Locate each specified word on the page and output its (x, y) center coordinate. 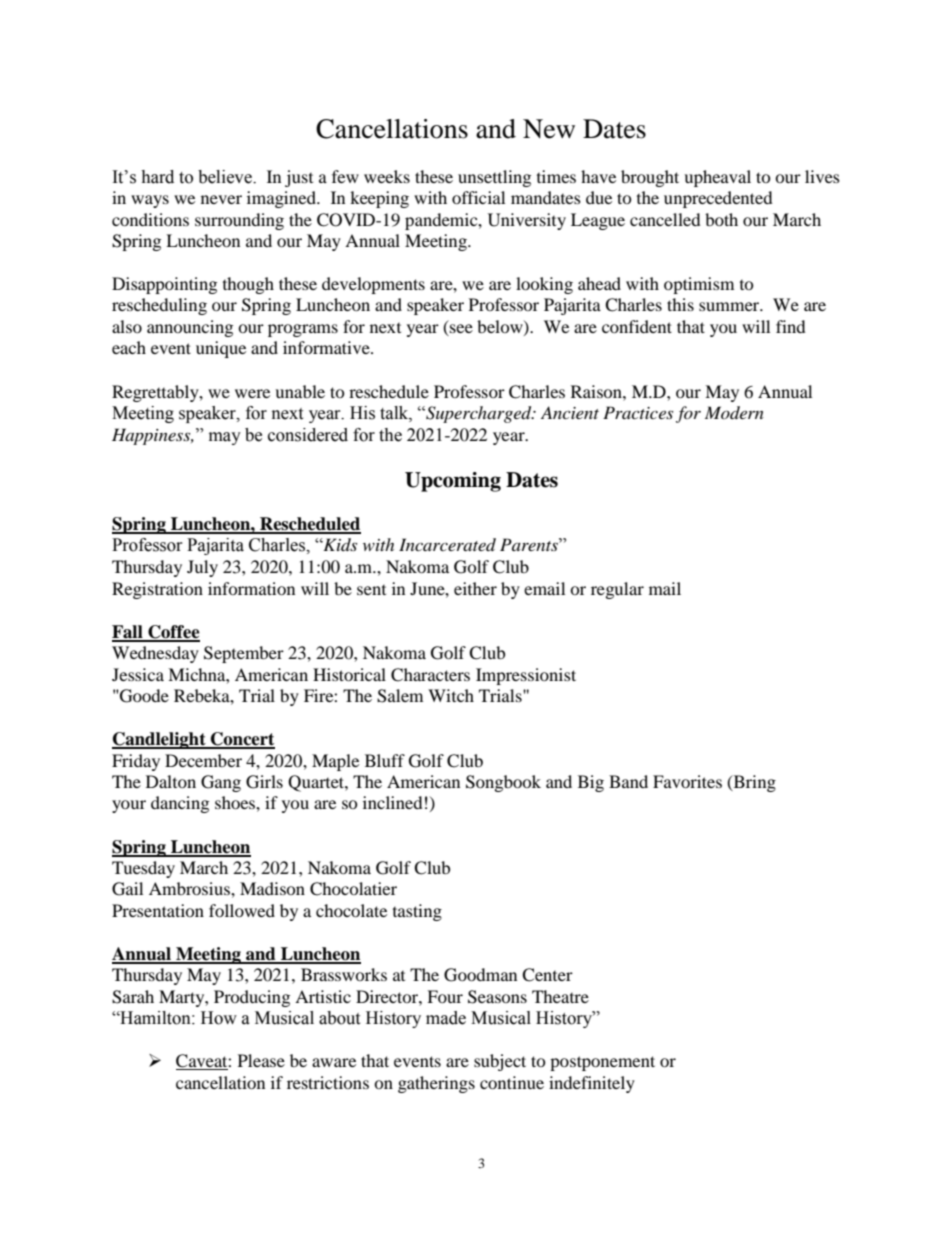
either (475, 588)
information (251, 588)
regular (617, 590)
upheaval (717, 178)
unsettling (494, 178)
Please (261, 1060)
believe (226, 177)
